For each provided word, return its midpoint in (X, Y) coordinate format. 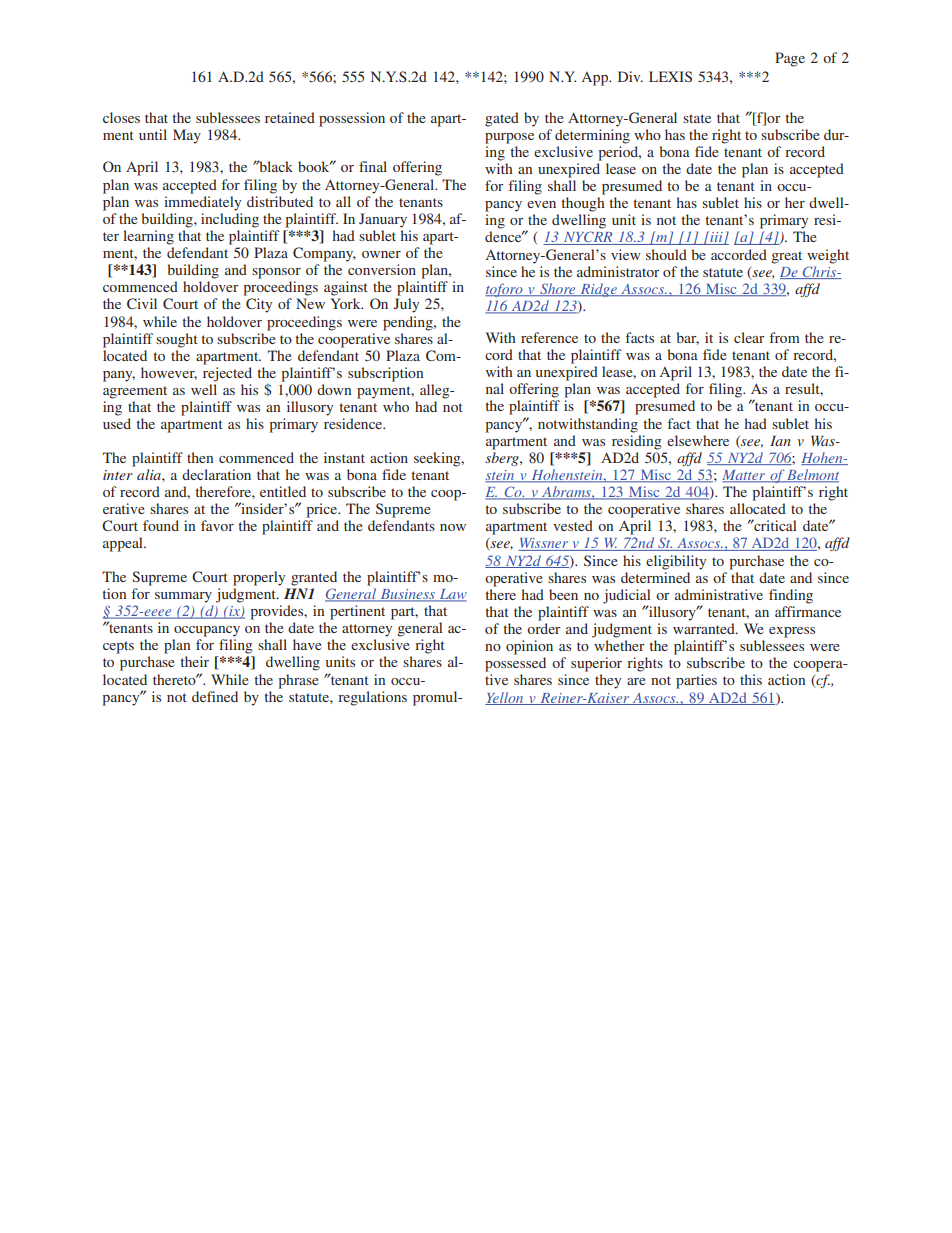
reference (549, 337)
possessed (515, 664)
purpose (509, 138)
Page (790, 59)
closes (121, 117)
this (751, 679)
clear (749, 337)
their (195, 661)
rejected (227, 374)
